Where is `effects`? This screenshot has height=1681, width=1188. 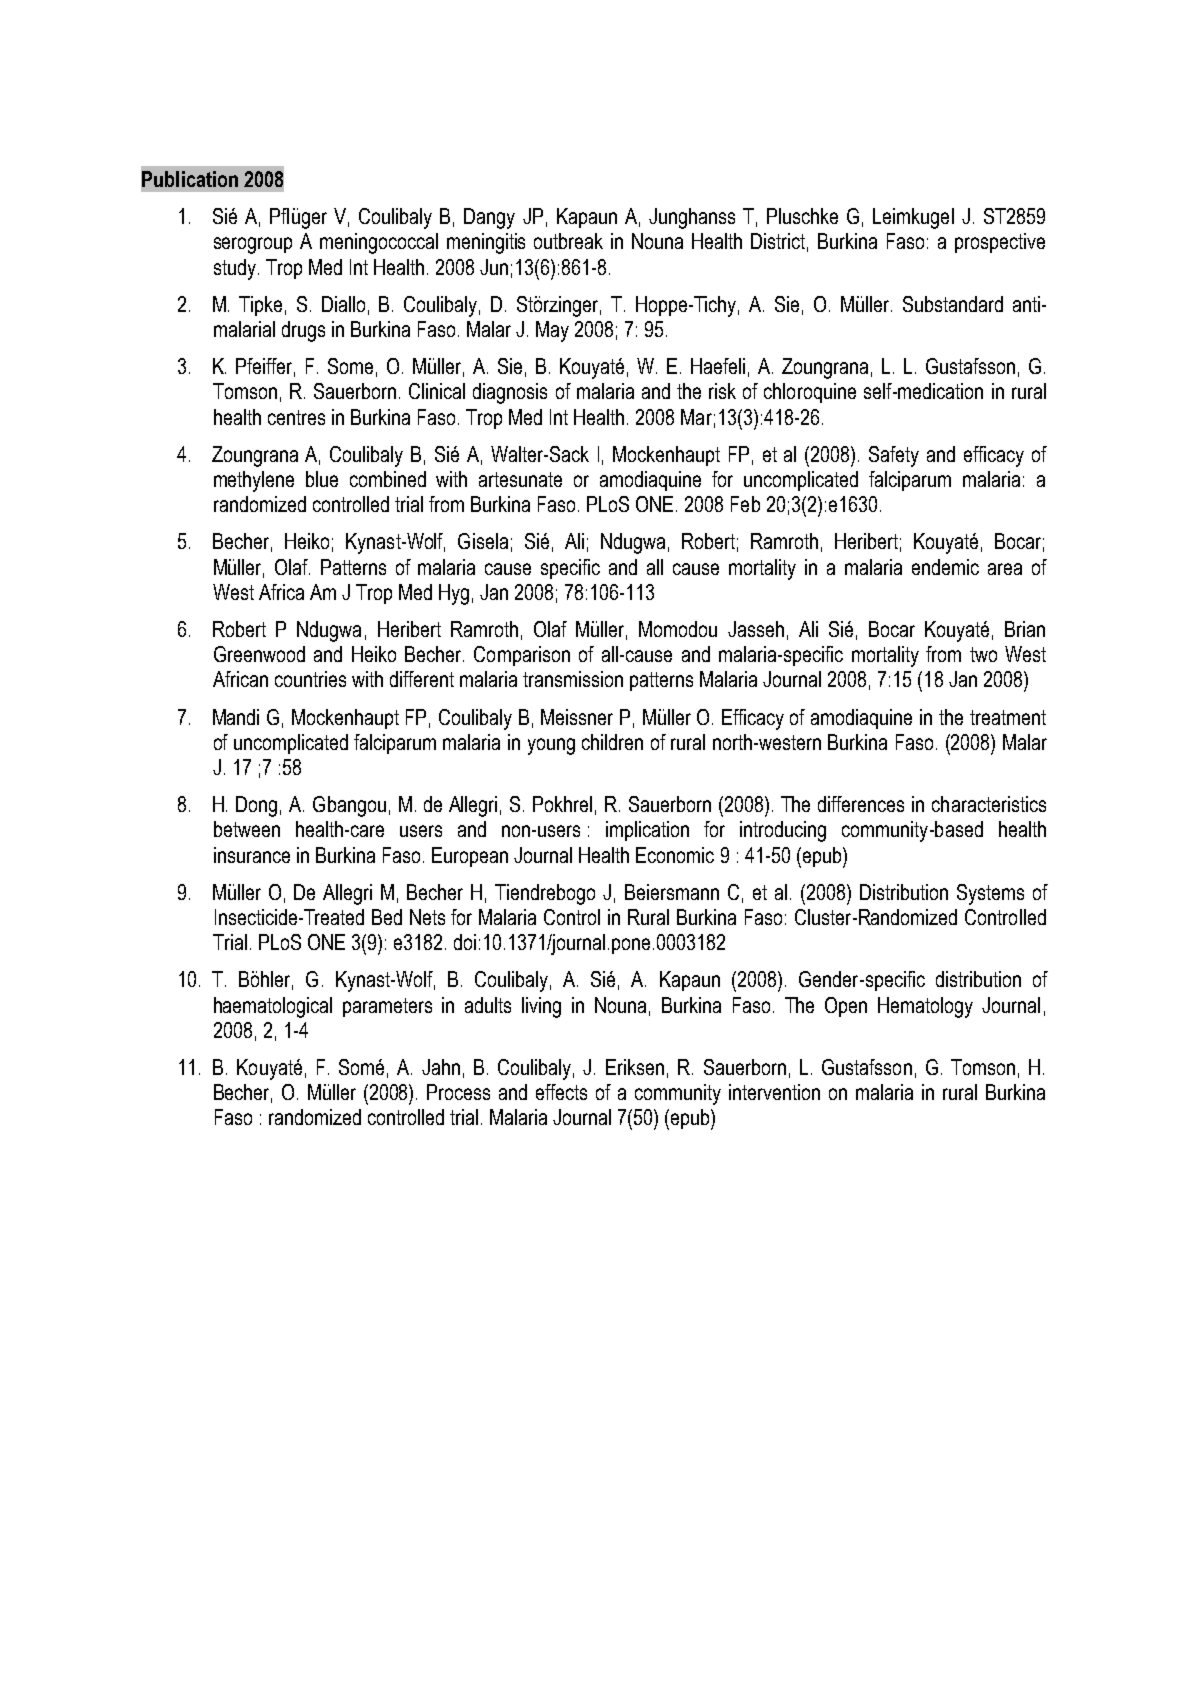 effects is located at coordinates (561, 1092).
